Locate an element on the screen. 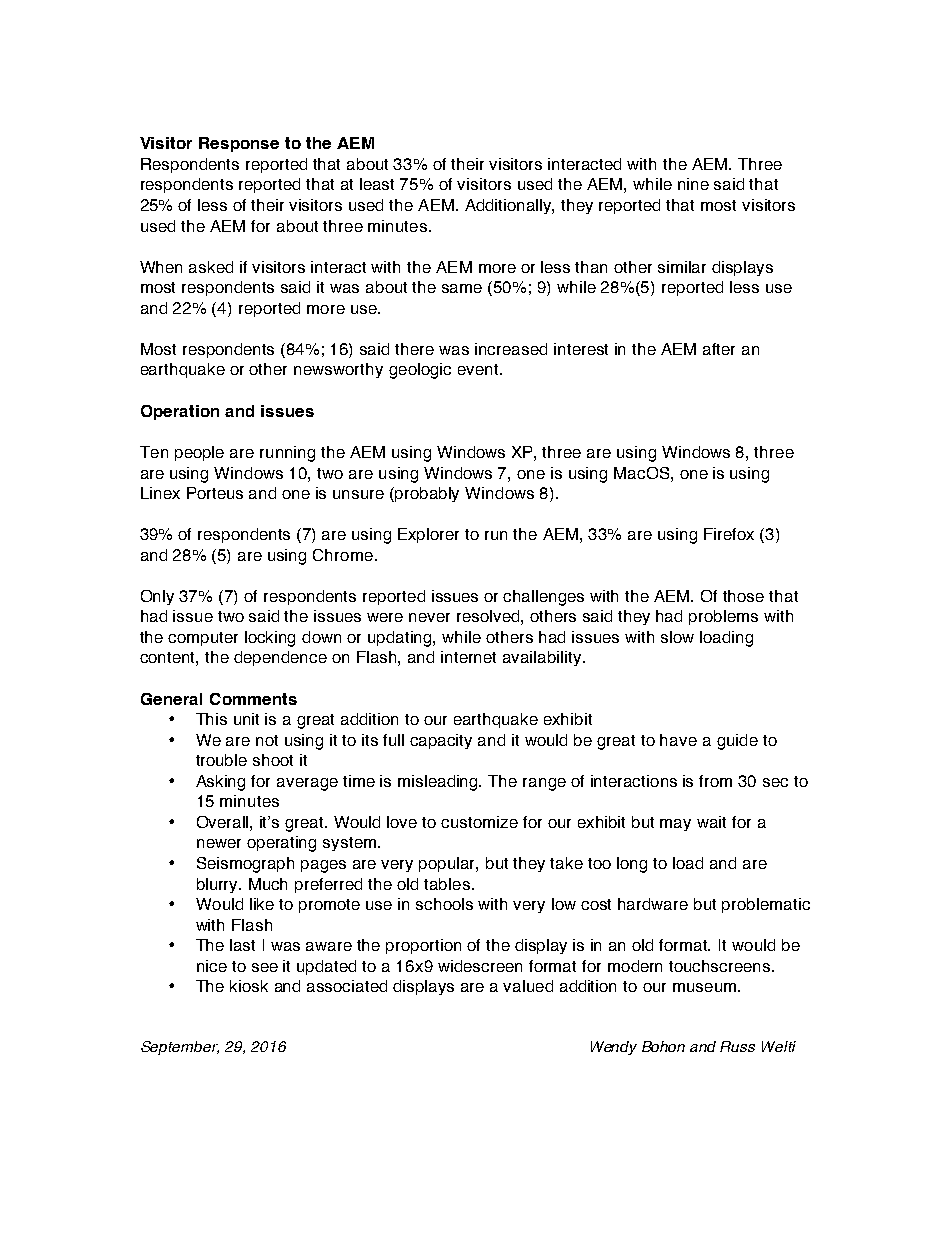  Asking is located at coordinates (220, 783).
